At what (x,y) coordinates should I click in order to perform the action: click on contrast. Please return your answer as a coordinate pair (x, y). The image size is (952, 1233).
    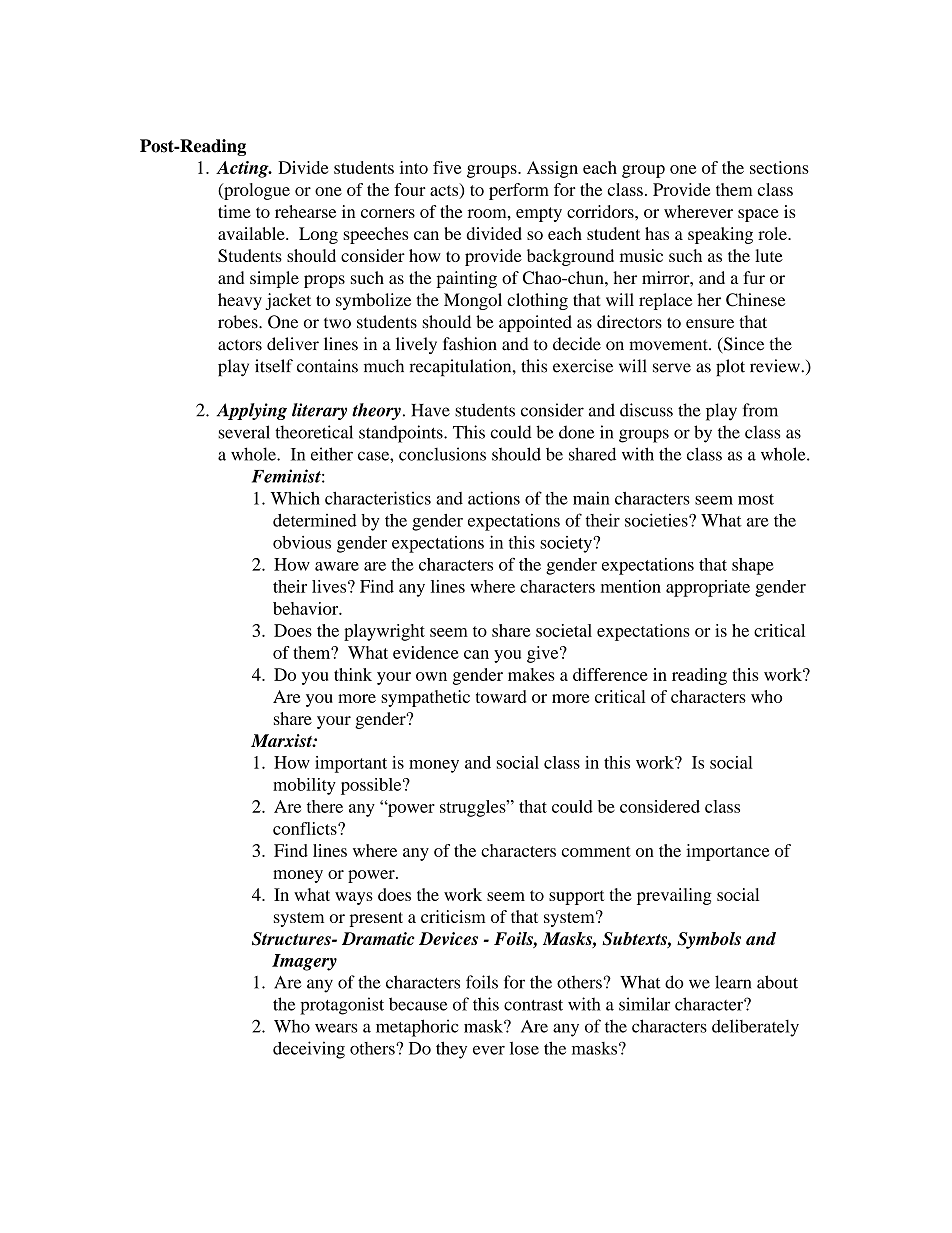
    Looking at the image, I should click on (533, 1005).
